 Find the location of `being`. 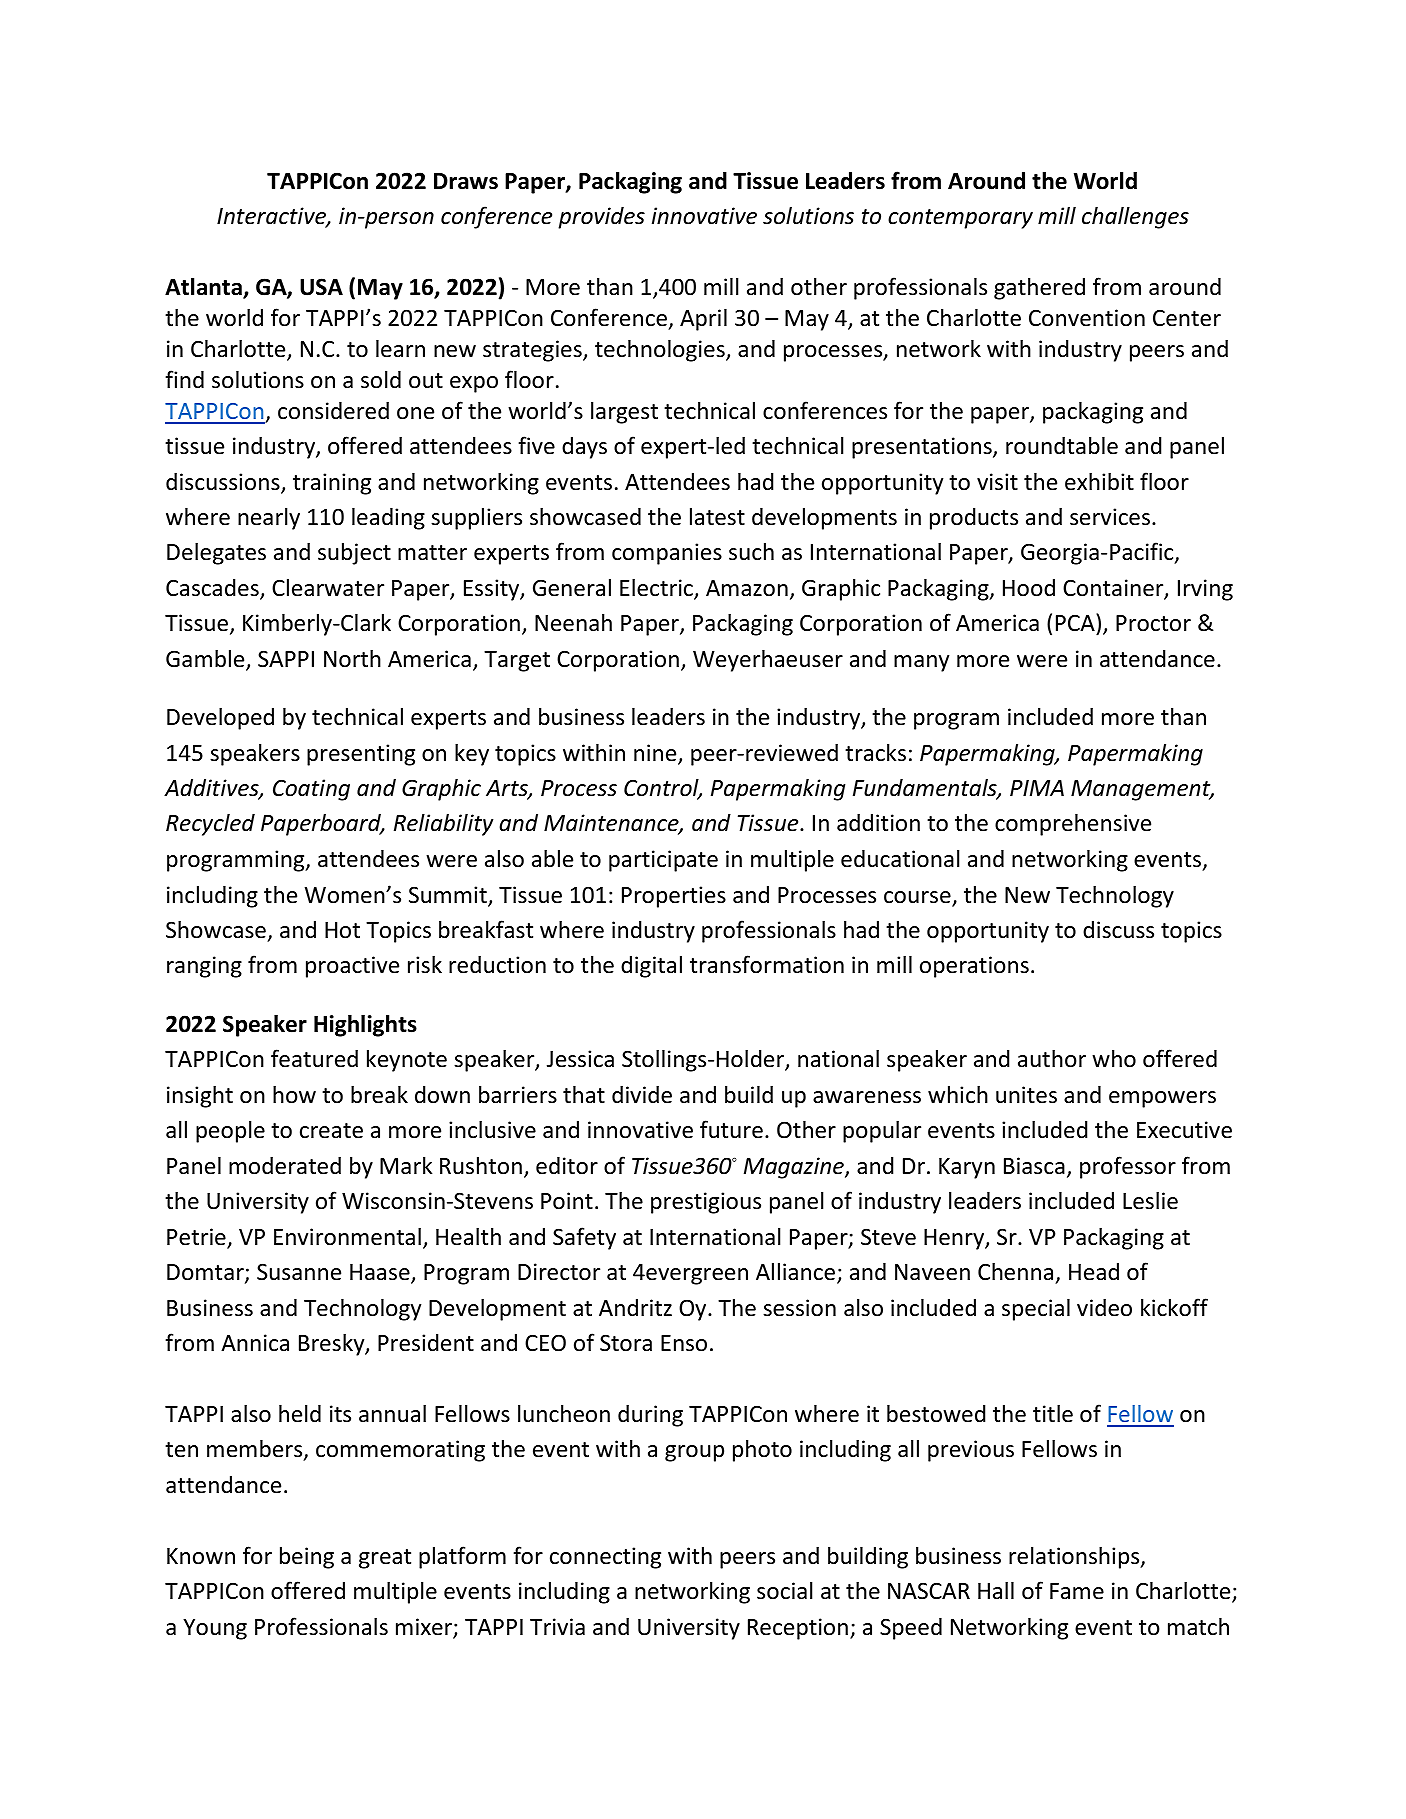

being is located at coordinates (307, 1557).
